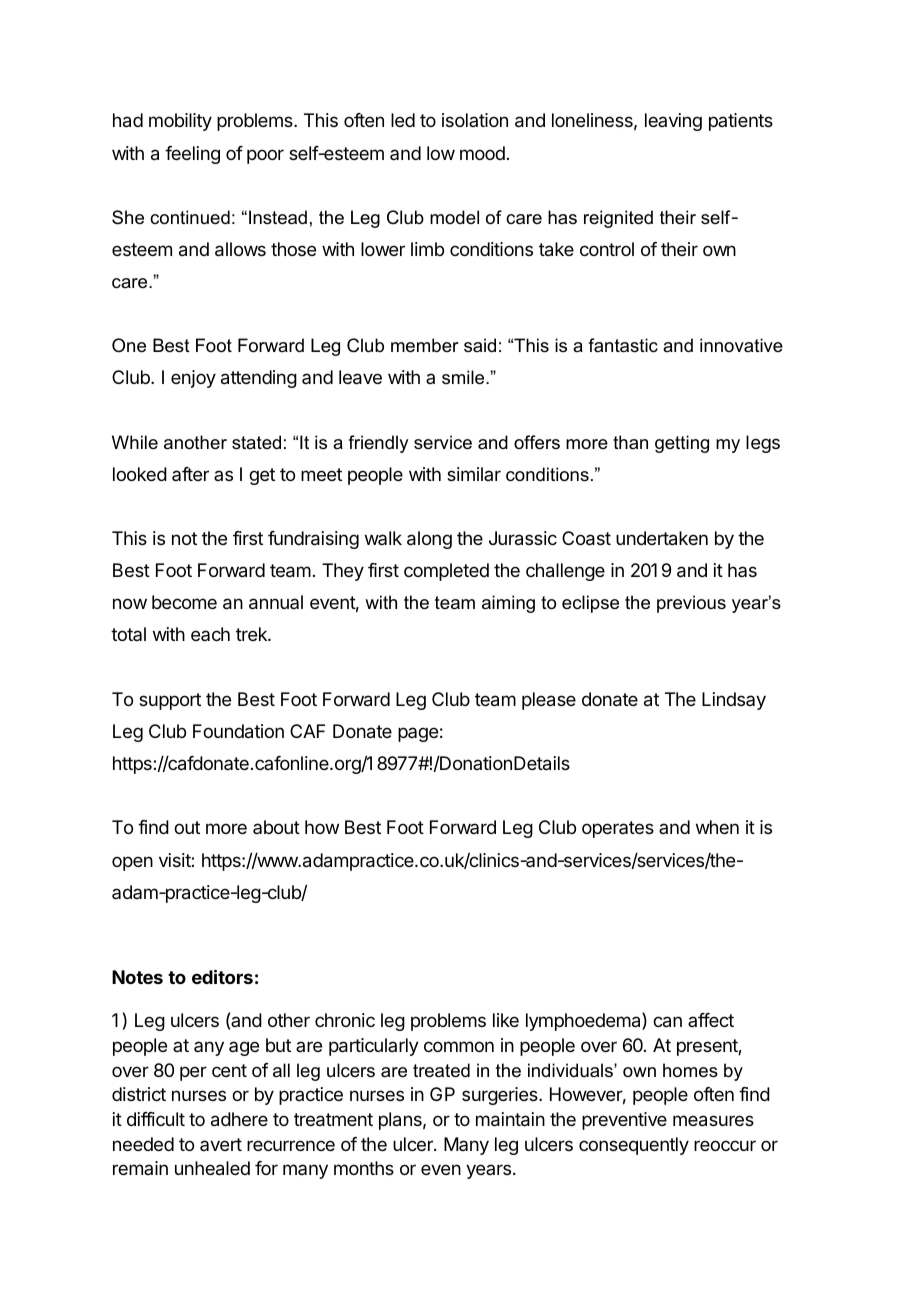 This screenshot has width=924, height=1307. Describe the element at coordinates (691, 604) in the screenshot. I see `previous` at that location.
